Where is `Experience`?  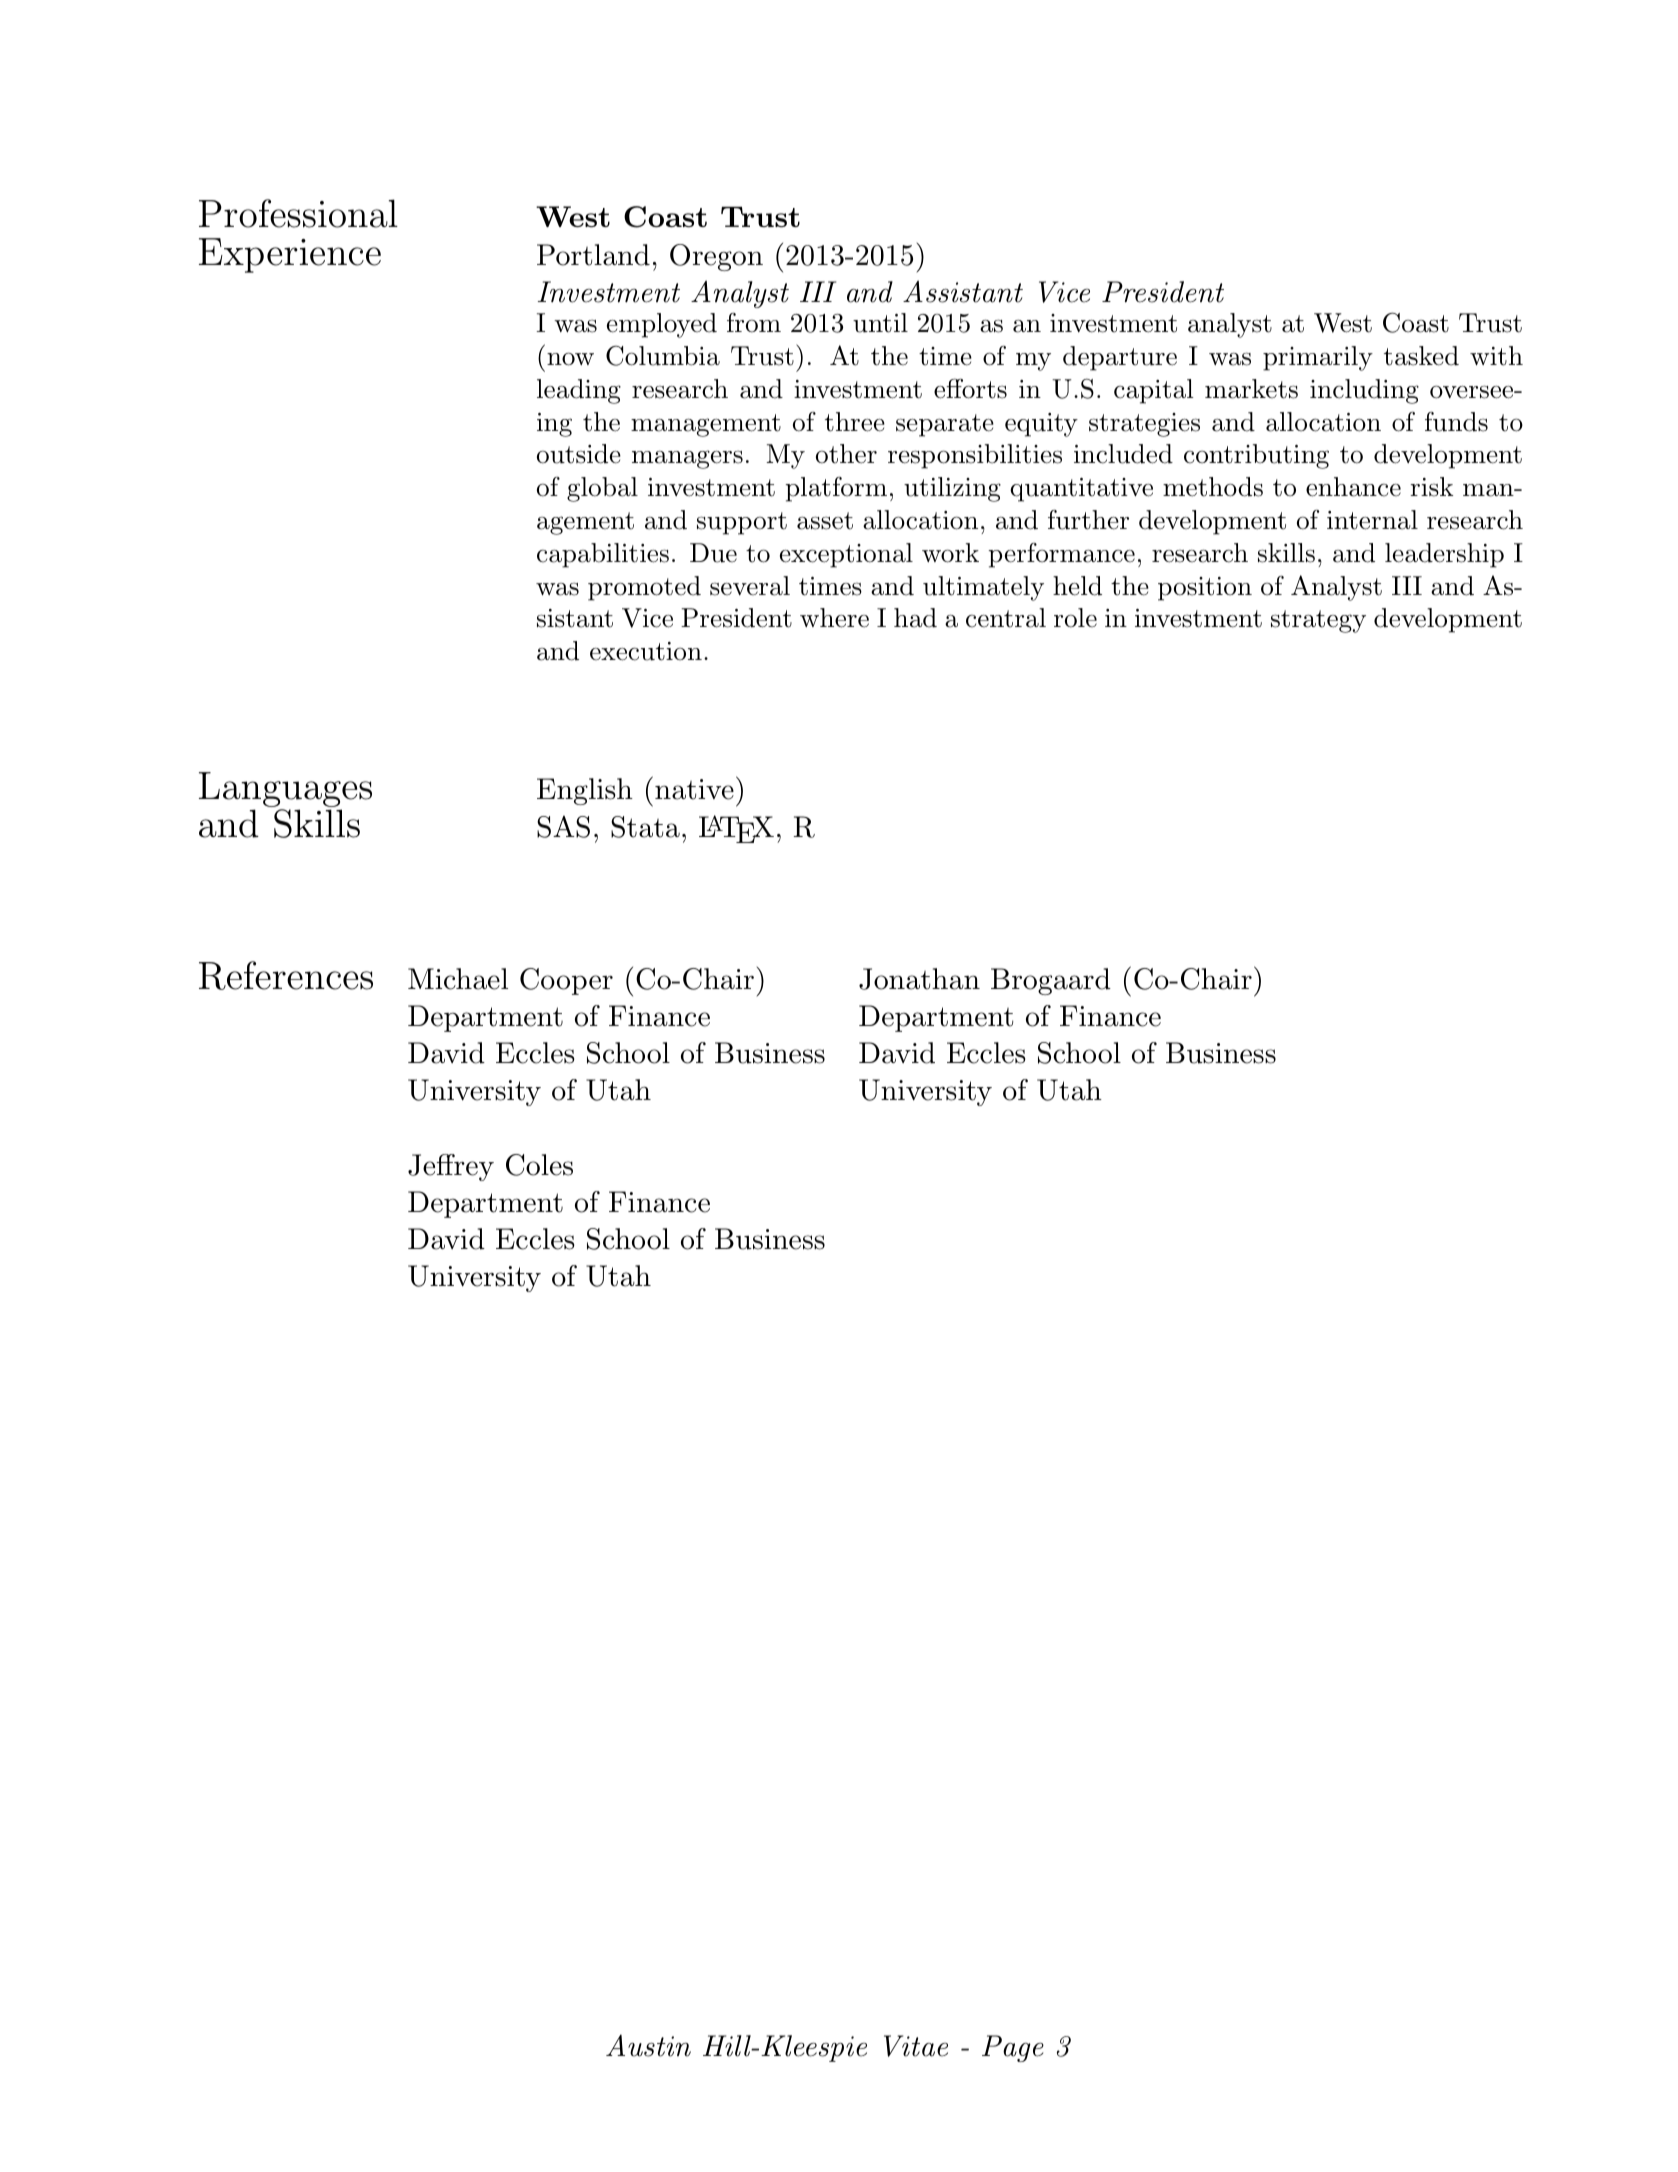 Experience is located at coordinates (290, 255).
